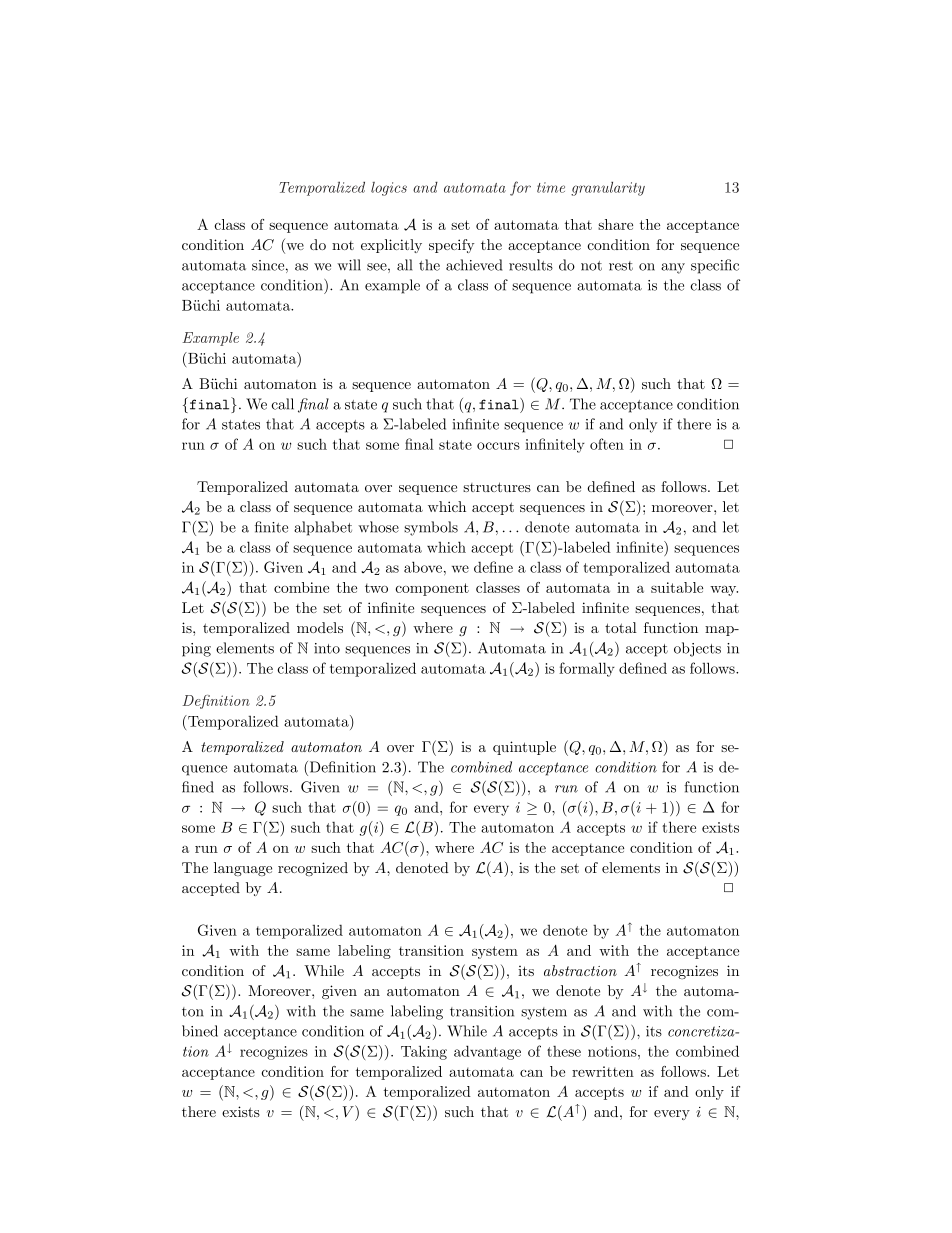 The width and height of the screenshot is (952, 1233). Describe the element at coordinates (451, 246) in the screenshot. I see `specify` at that location.
